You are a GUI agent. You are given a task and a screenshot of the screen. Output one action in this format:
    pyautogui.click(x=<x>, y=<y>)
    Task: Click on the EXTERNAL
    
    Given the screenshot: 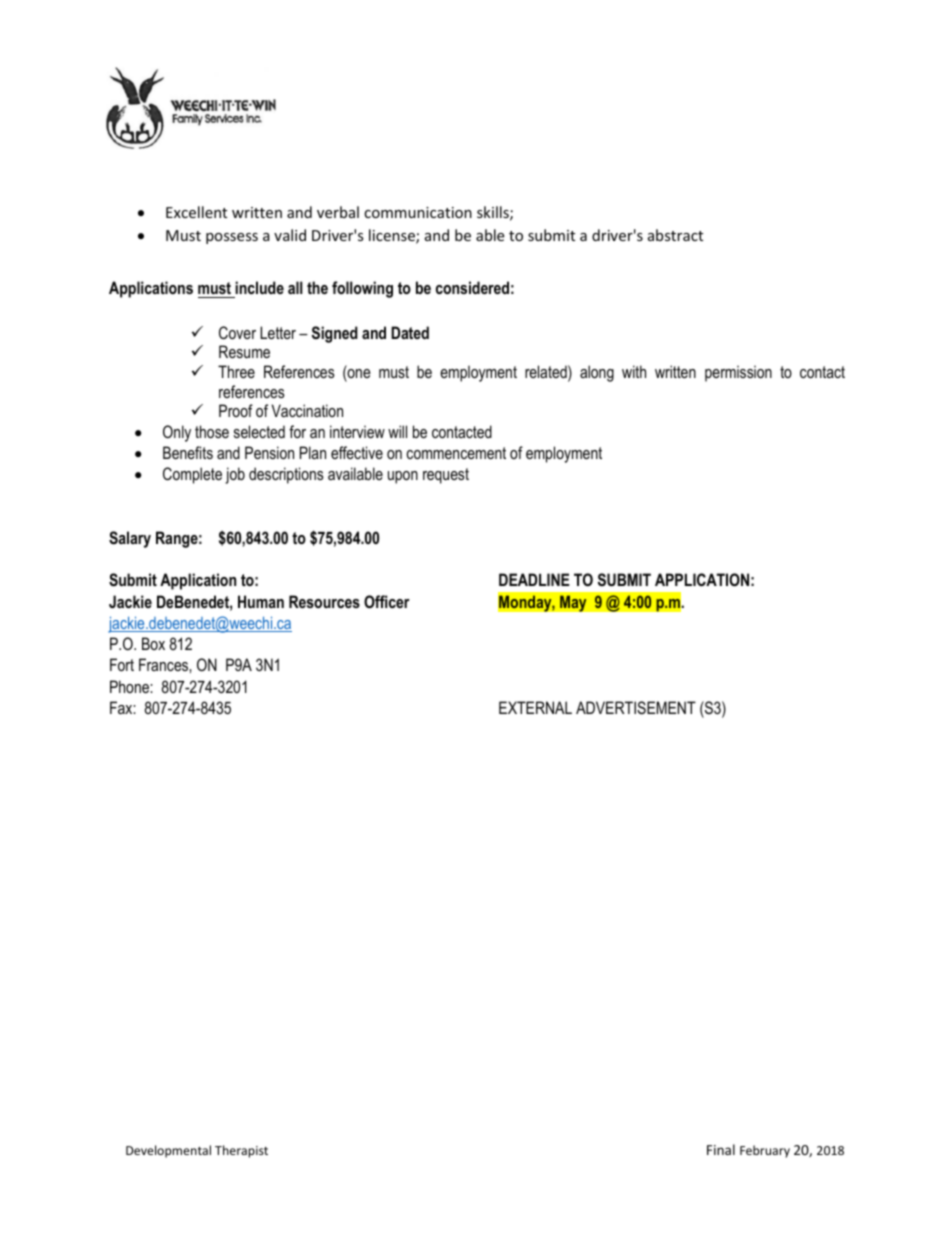 What is the action you would take?
    pyautogui.click(x=535, y=707)
